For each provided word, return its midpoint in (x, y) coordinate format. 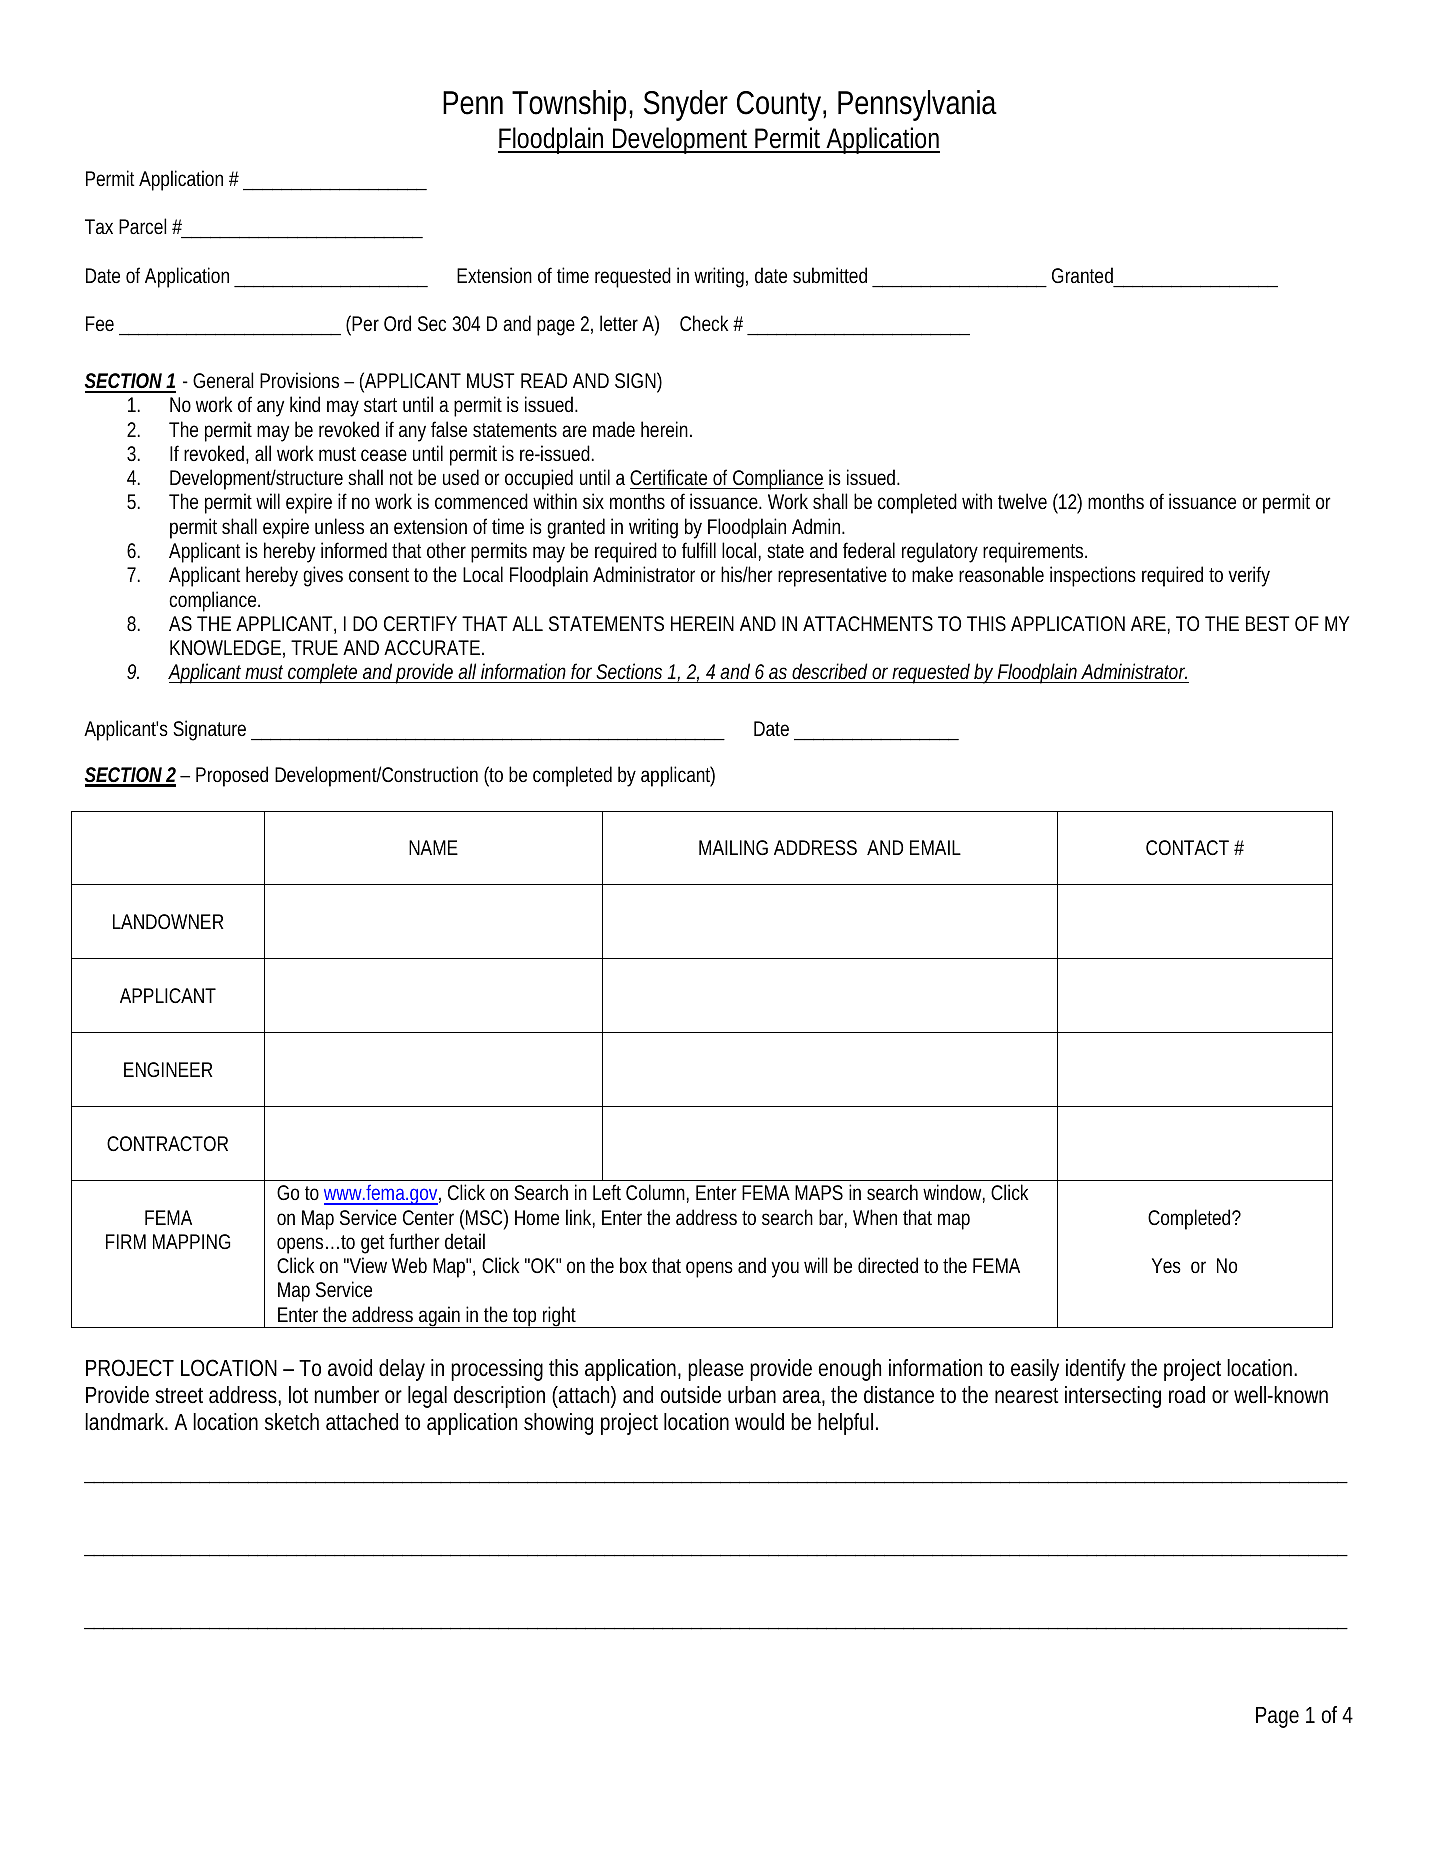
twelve (1022, 501)
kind (305, 404)
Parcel (142, 226)
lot (298, 1395)
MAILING (733, 847)
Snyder (686, 105)
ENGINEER (168, 1069)
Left (607, 1192)
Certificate (668, 477)
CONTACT (1187, 847)
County (781, 106)
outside (691, 1395)
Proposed (232, 776)
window (954, 1193)
